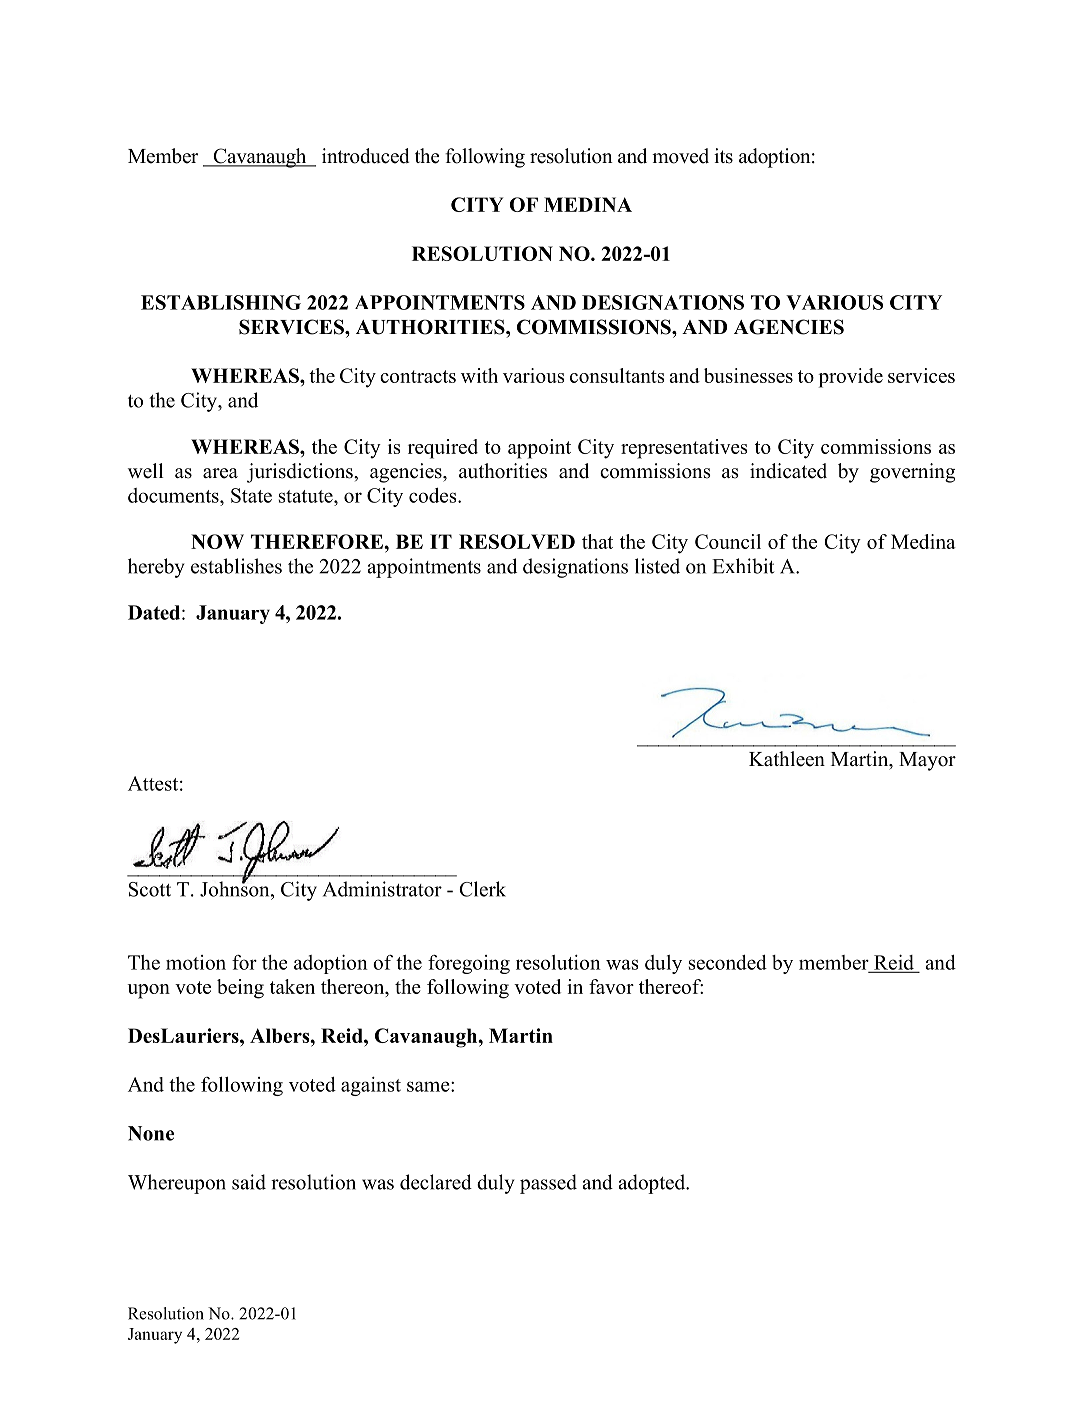 This screenshot has height=1401, width=1083. What do you see at coordinates (851, 378) in the screenshot?
I see `provide` at bounding box center [851, 378].
